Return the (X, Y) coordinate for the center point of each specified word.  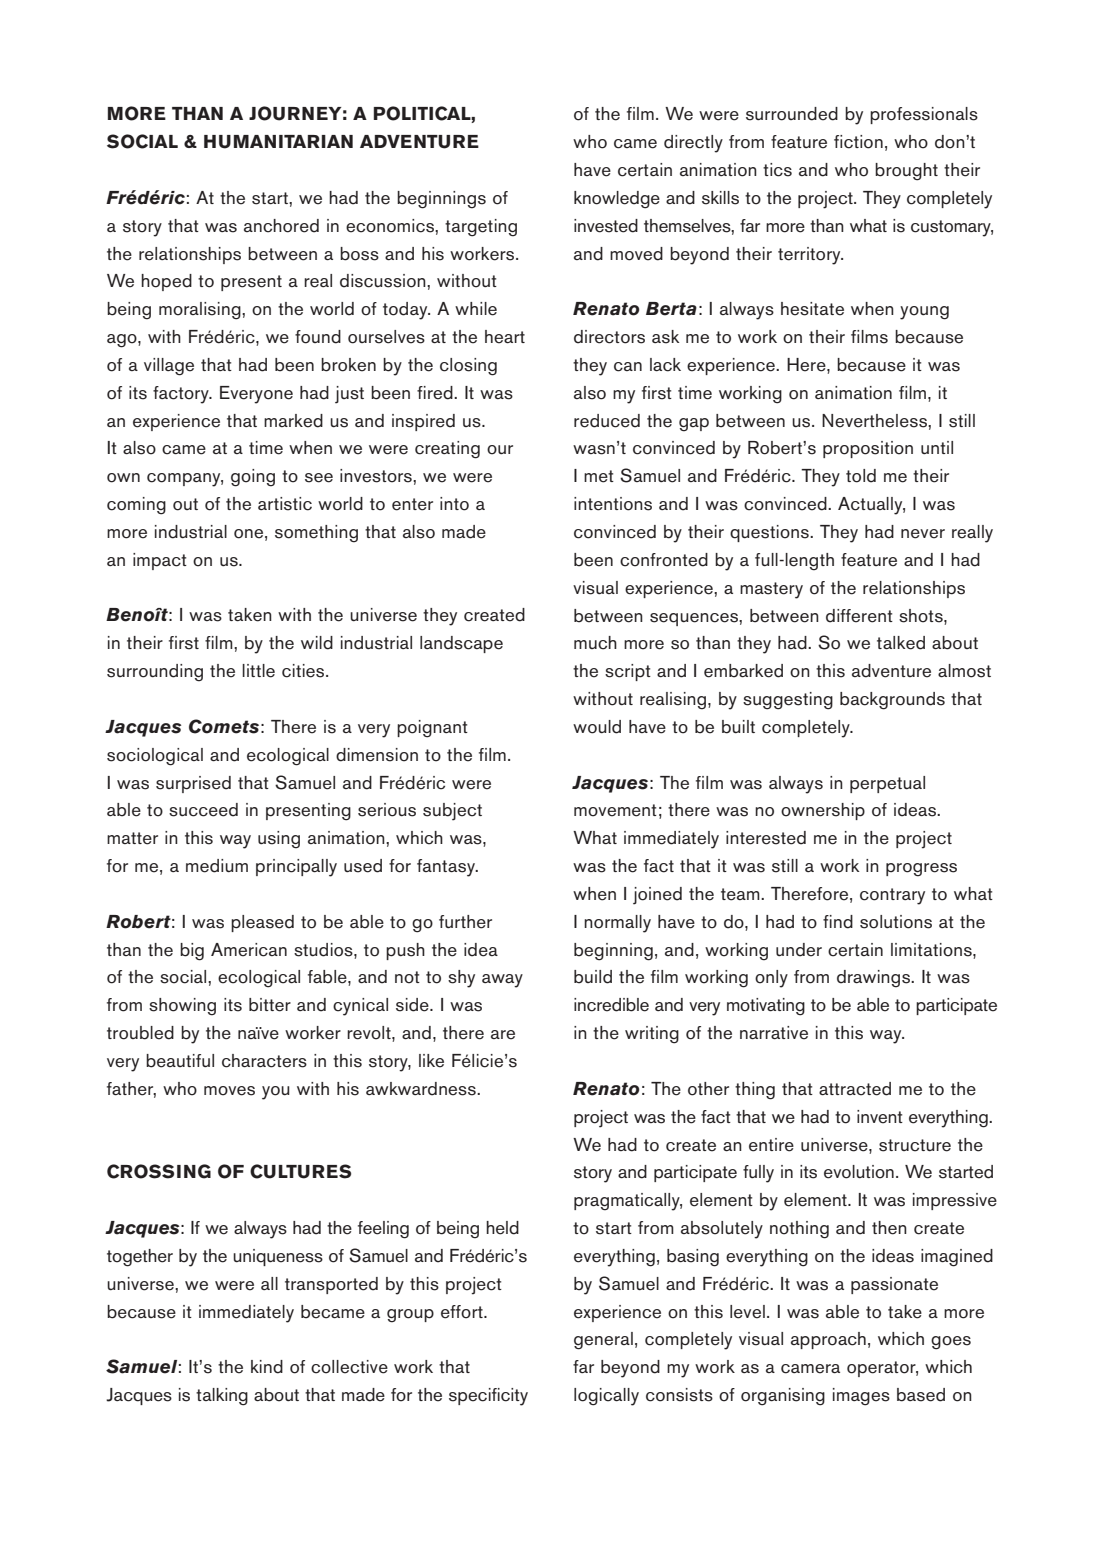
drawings (874, 979)
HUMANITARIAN (278, 142)
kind (267, 1367)
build (593, 977)
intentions (613, 504)
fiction (858, 142)
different (859, 616)
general (603, 1341)
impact (160, 561)
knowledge (617, 200)
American (249, 950)
